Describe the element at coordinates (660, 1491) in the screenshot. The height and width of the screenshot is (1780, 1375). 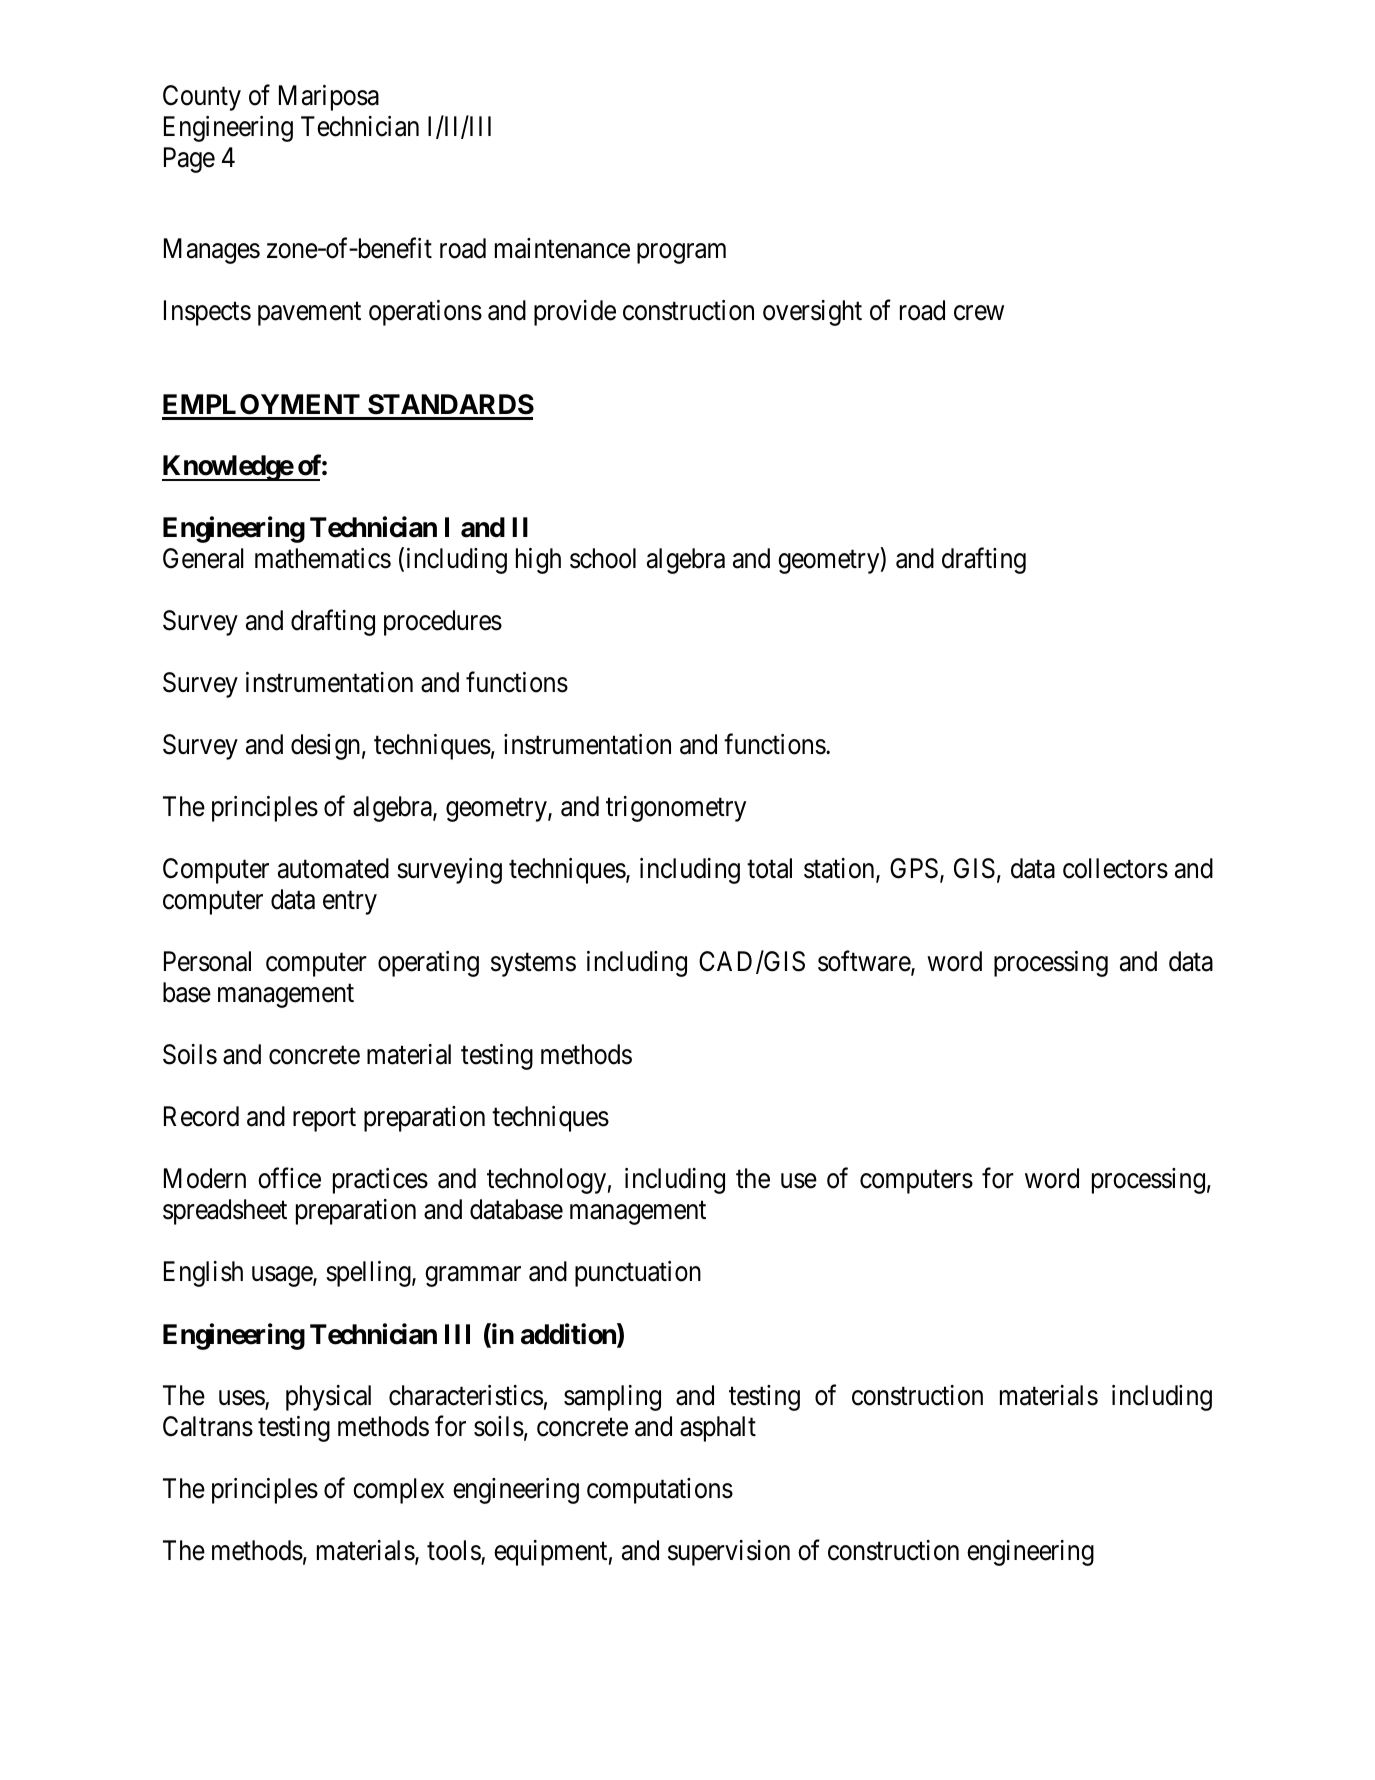
I see `computations` at that location.
